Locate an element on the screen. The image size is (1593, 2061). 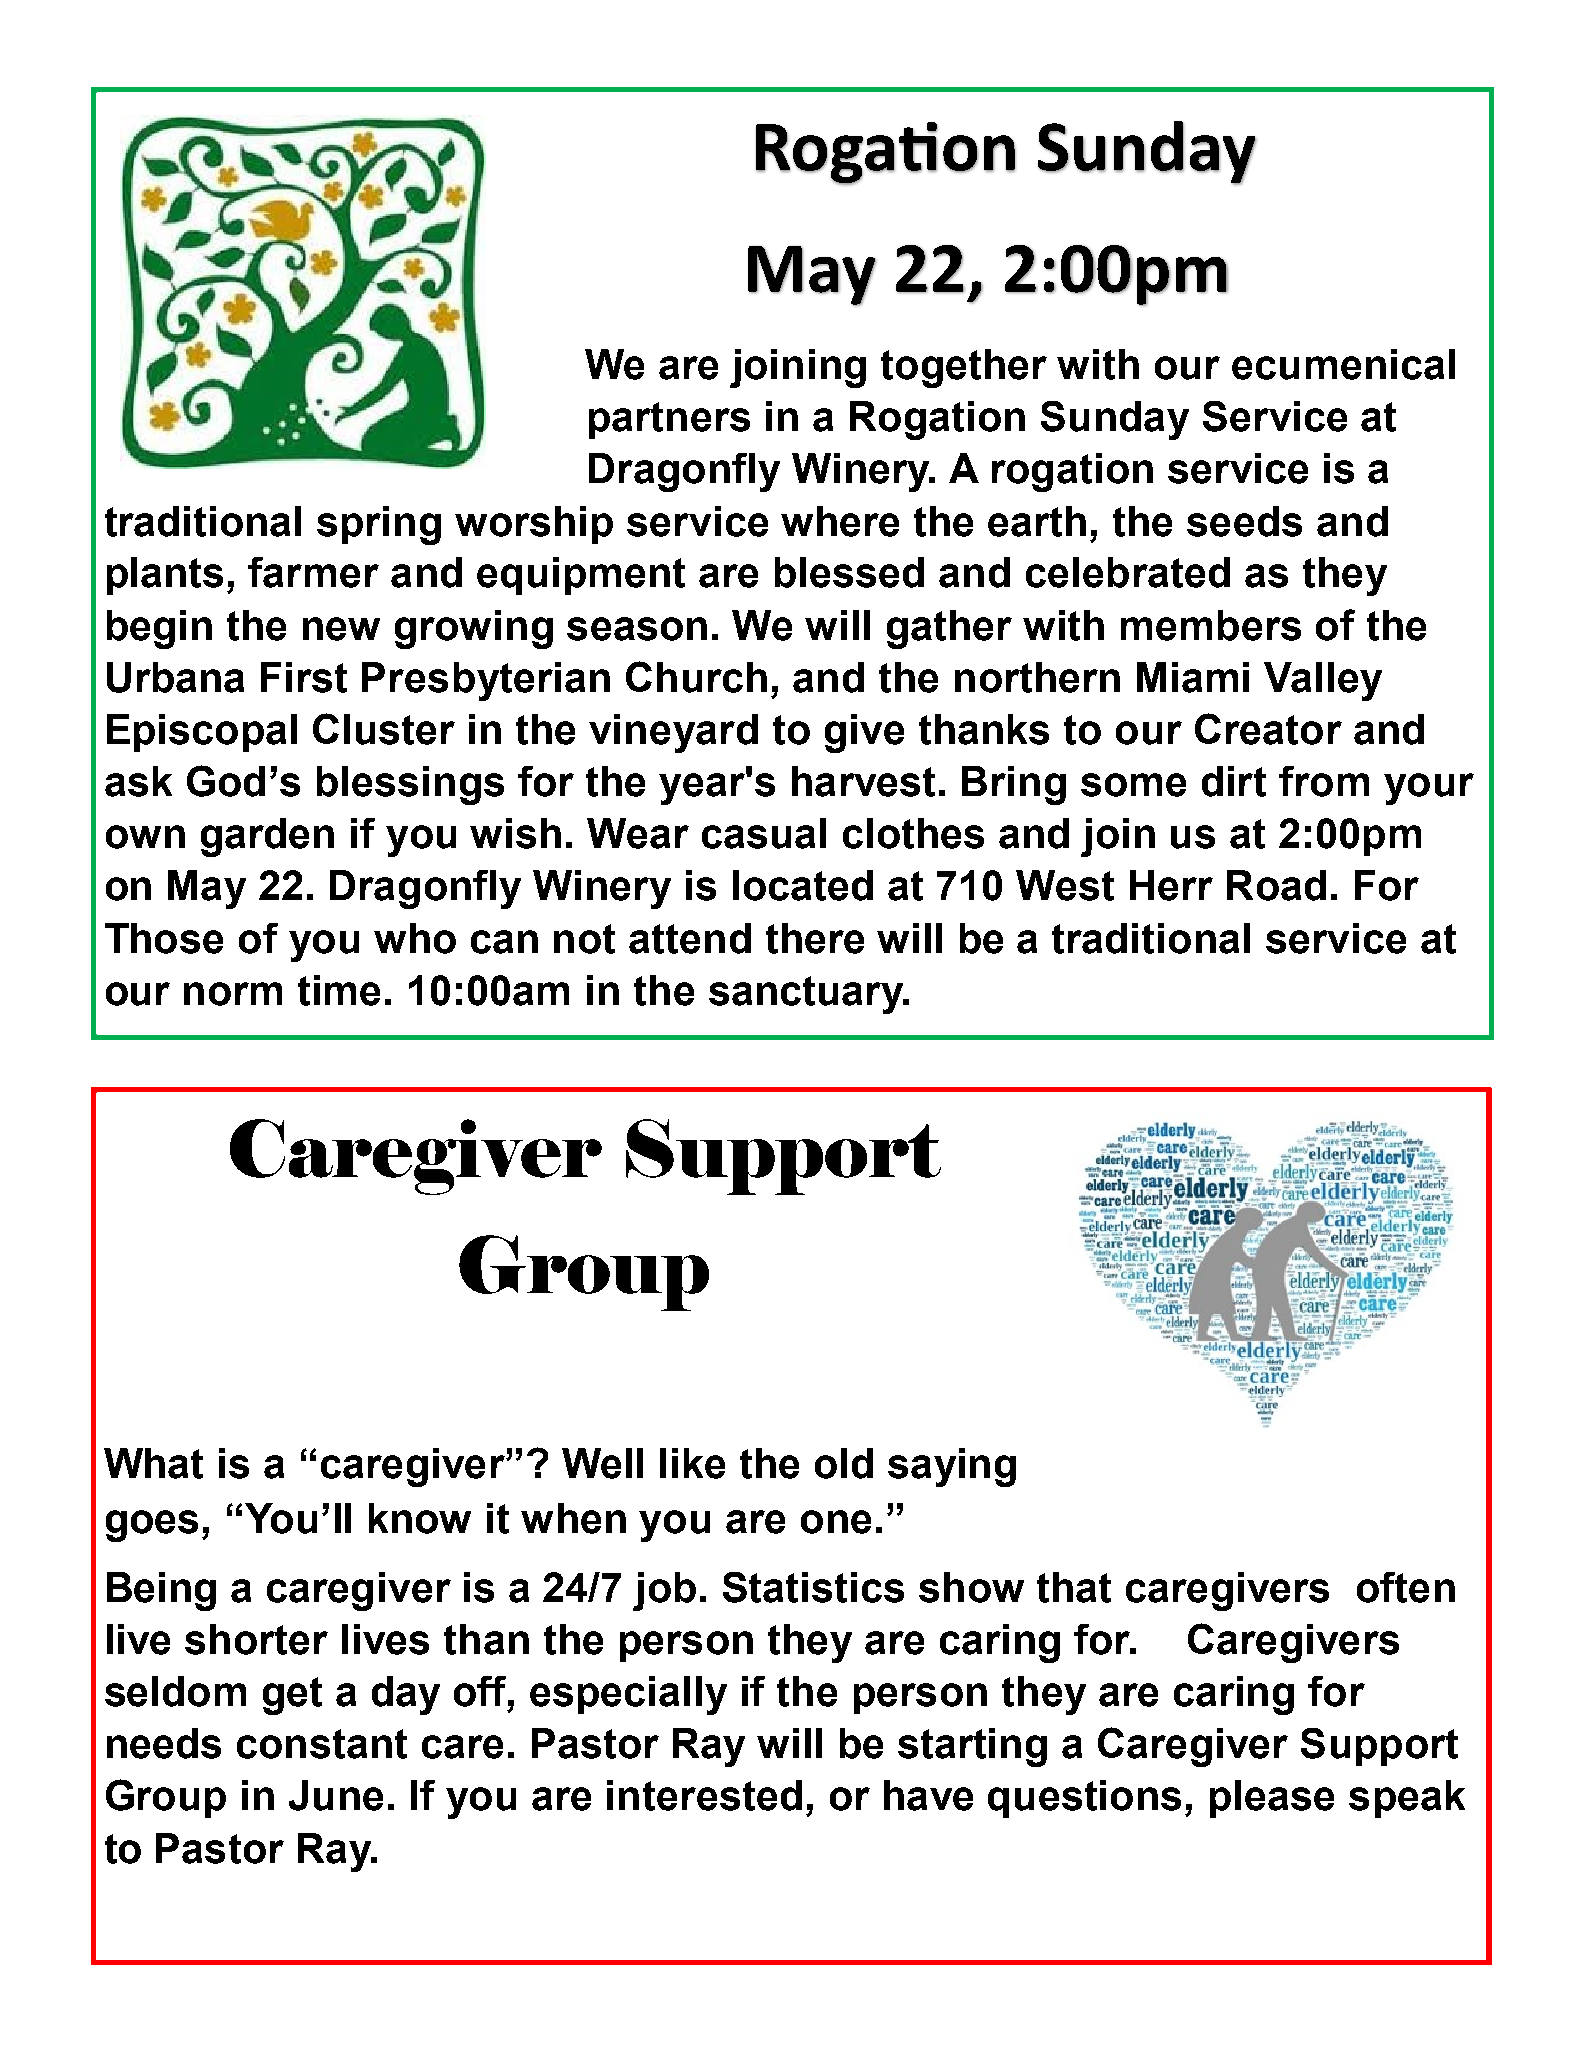
saying is located at coordinates (952, 1467).
